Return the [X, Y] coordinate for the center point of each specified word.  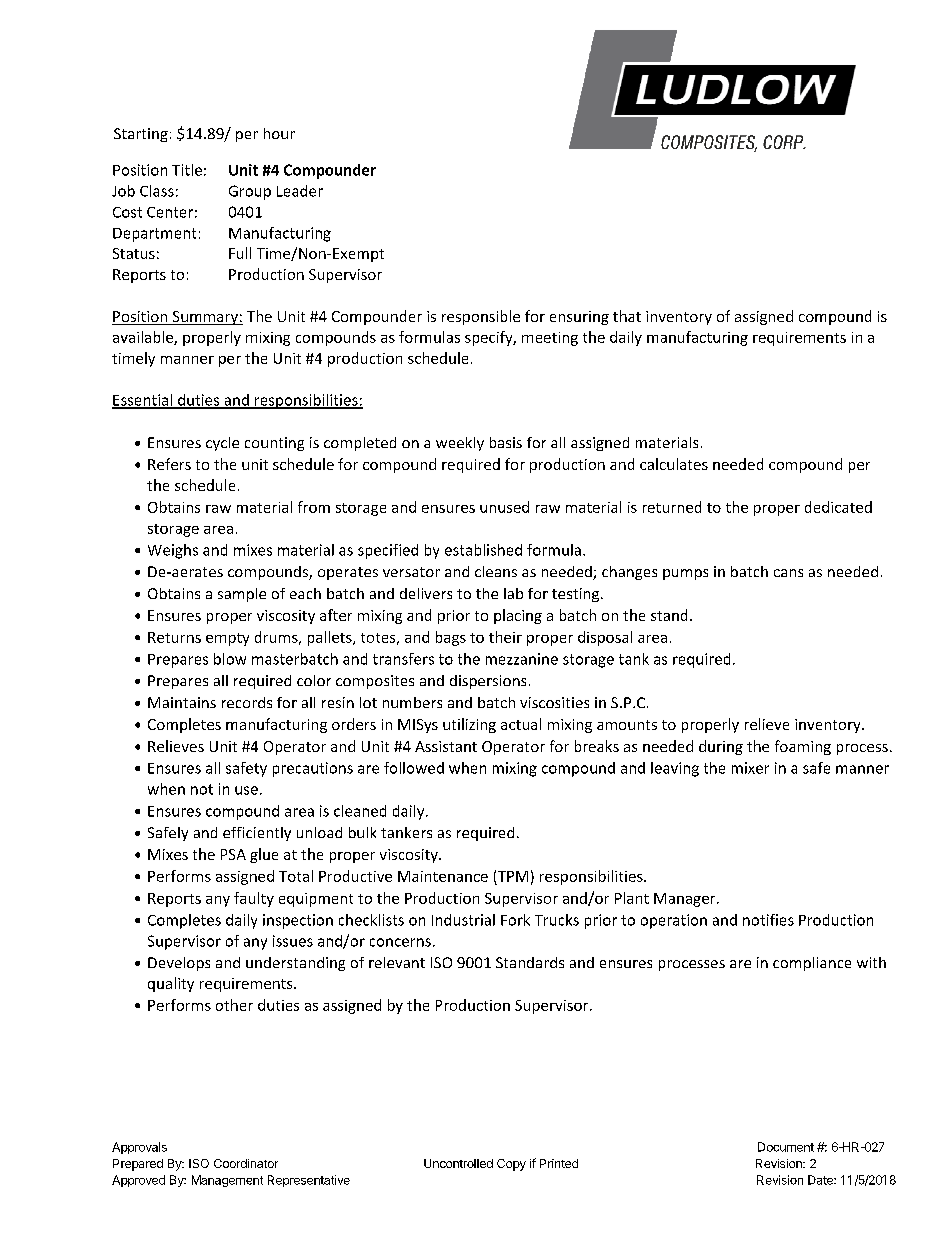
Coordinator [246, 1163]
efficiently [257, 834]
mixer [750, 768]
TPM [513, 876]
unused [504, 507]
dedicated [838, 507]
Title [187, 170]
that [627, 316]
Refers [169, 464]
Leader [300, 191]
